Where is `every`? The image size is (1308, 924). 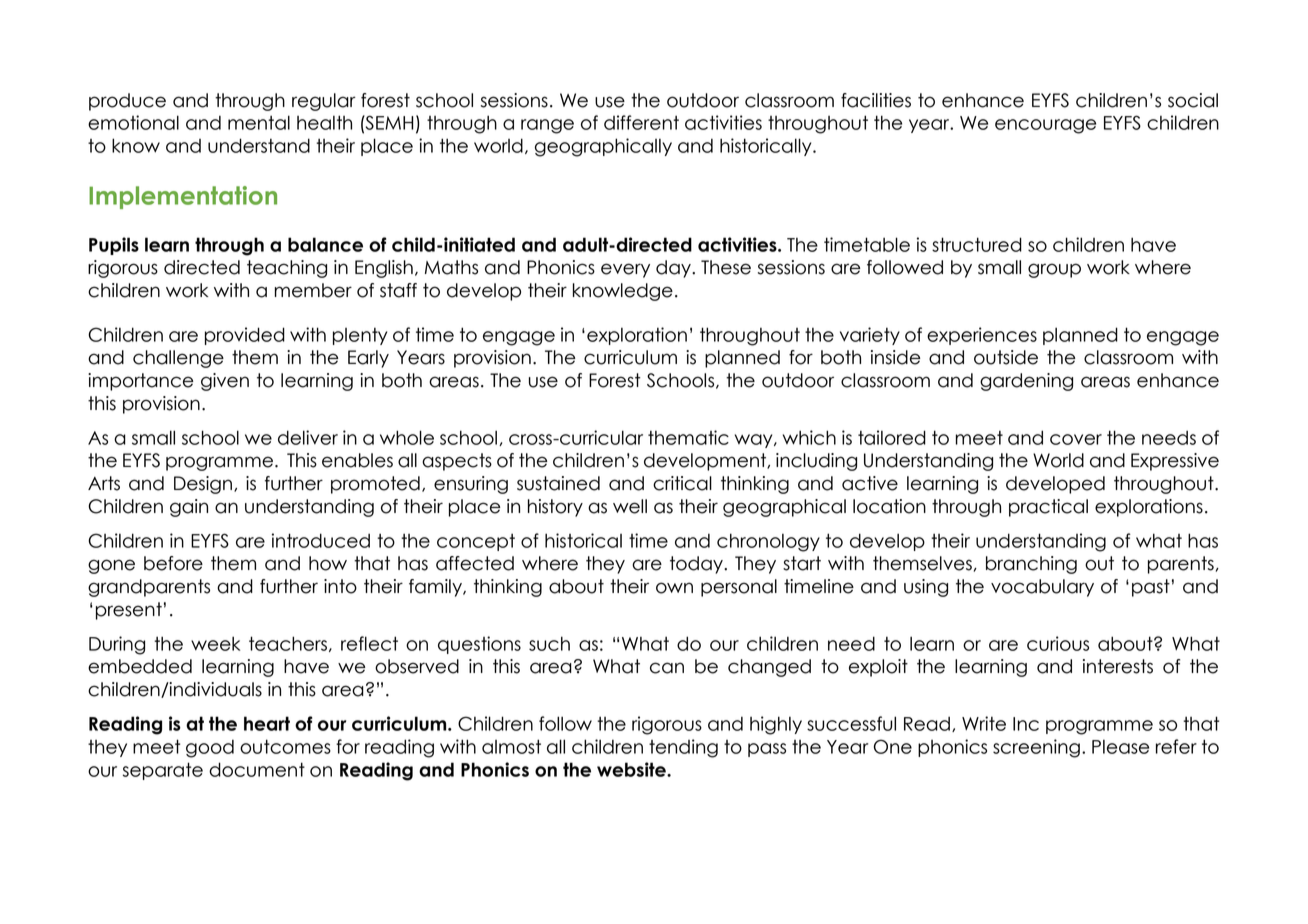 every is located at coordinates (625, 270).
